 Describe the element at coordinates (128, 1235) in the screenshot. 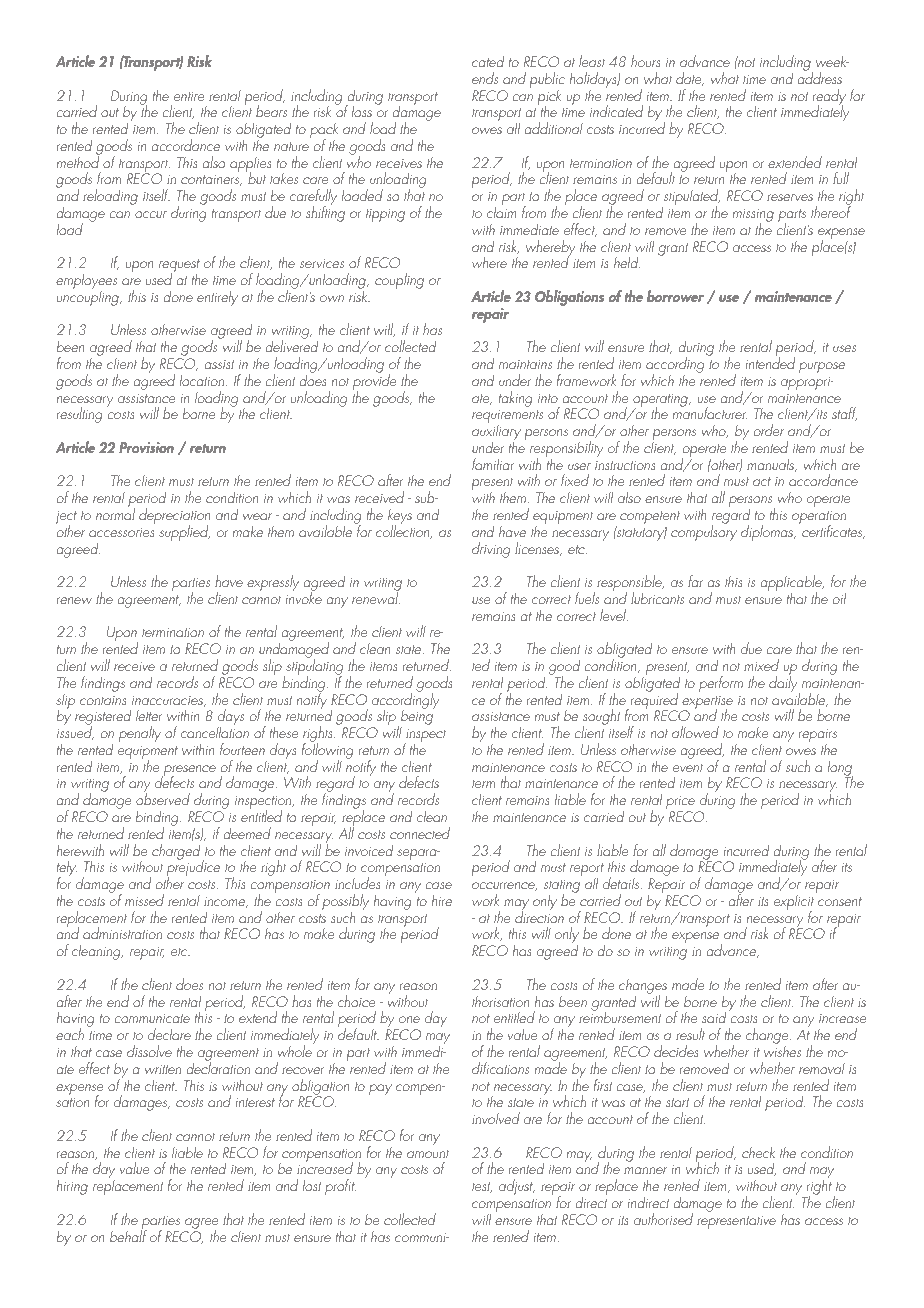

I see `behalf` at that location.
